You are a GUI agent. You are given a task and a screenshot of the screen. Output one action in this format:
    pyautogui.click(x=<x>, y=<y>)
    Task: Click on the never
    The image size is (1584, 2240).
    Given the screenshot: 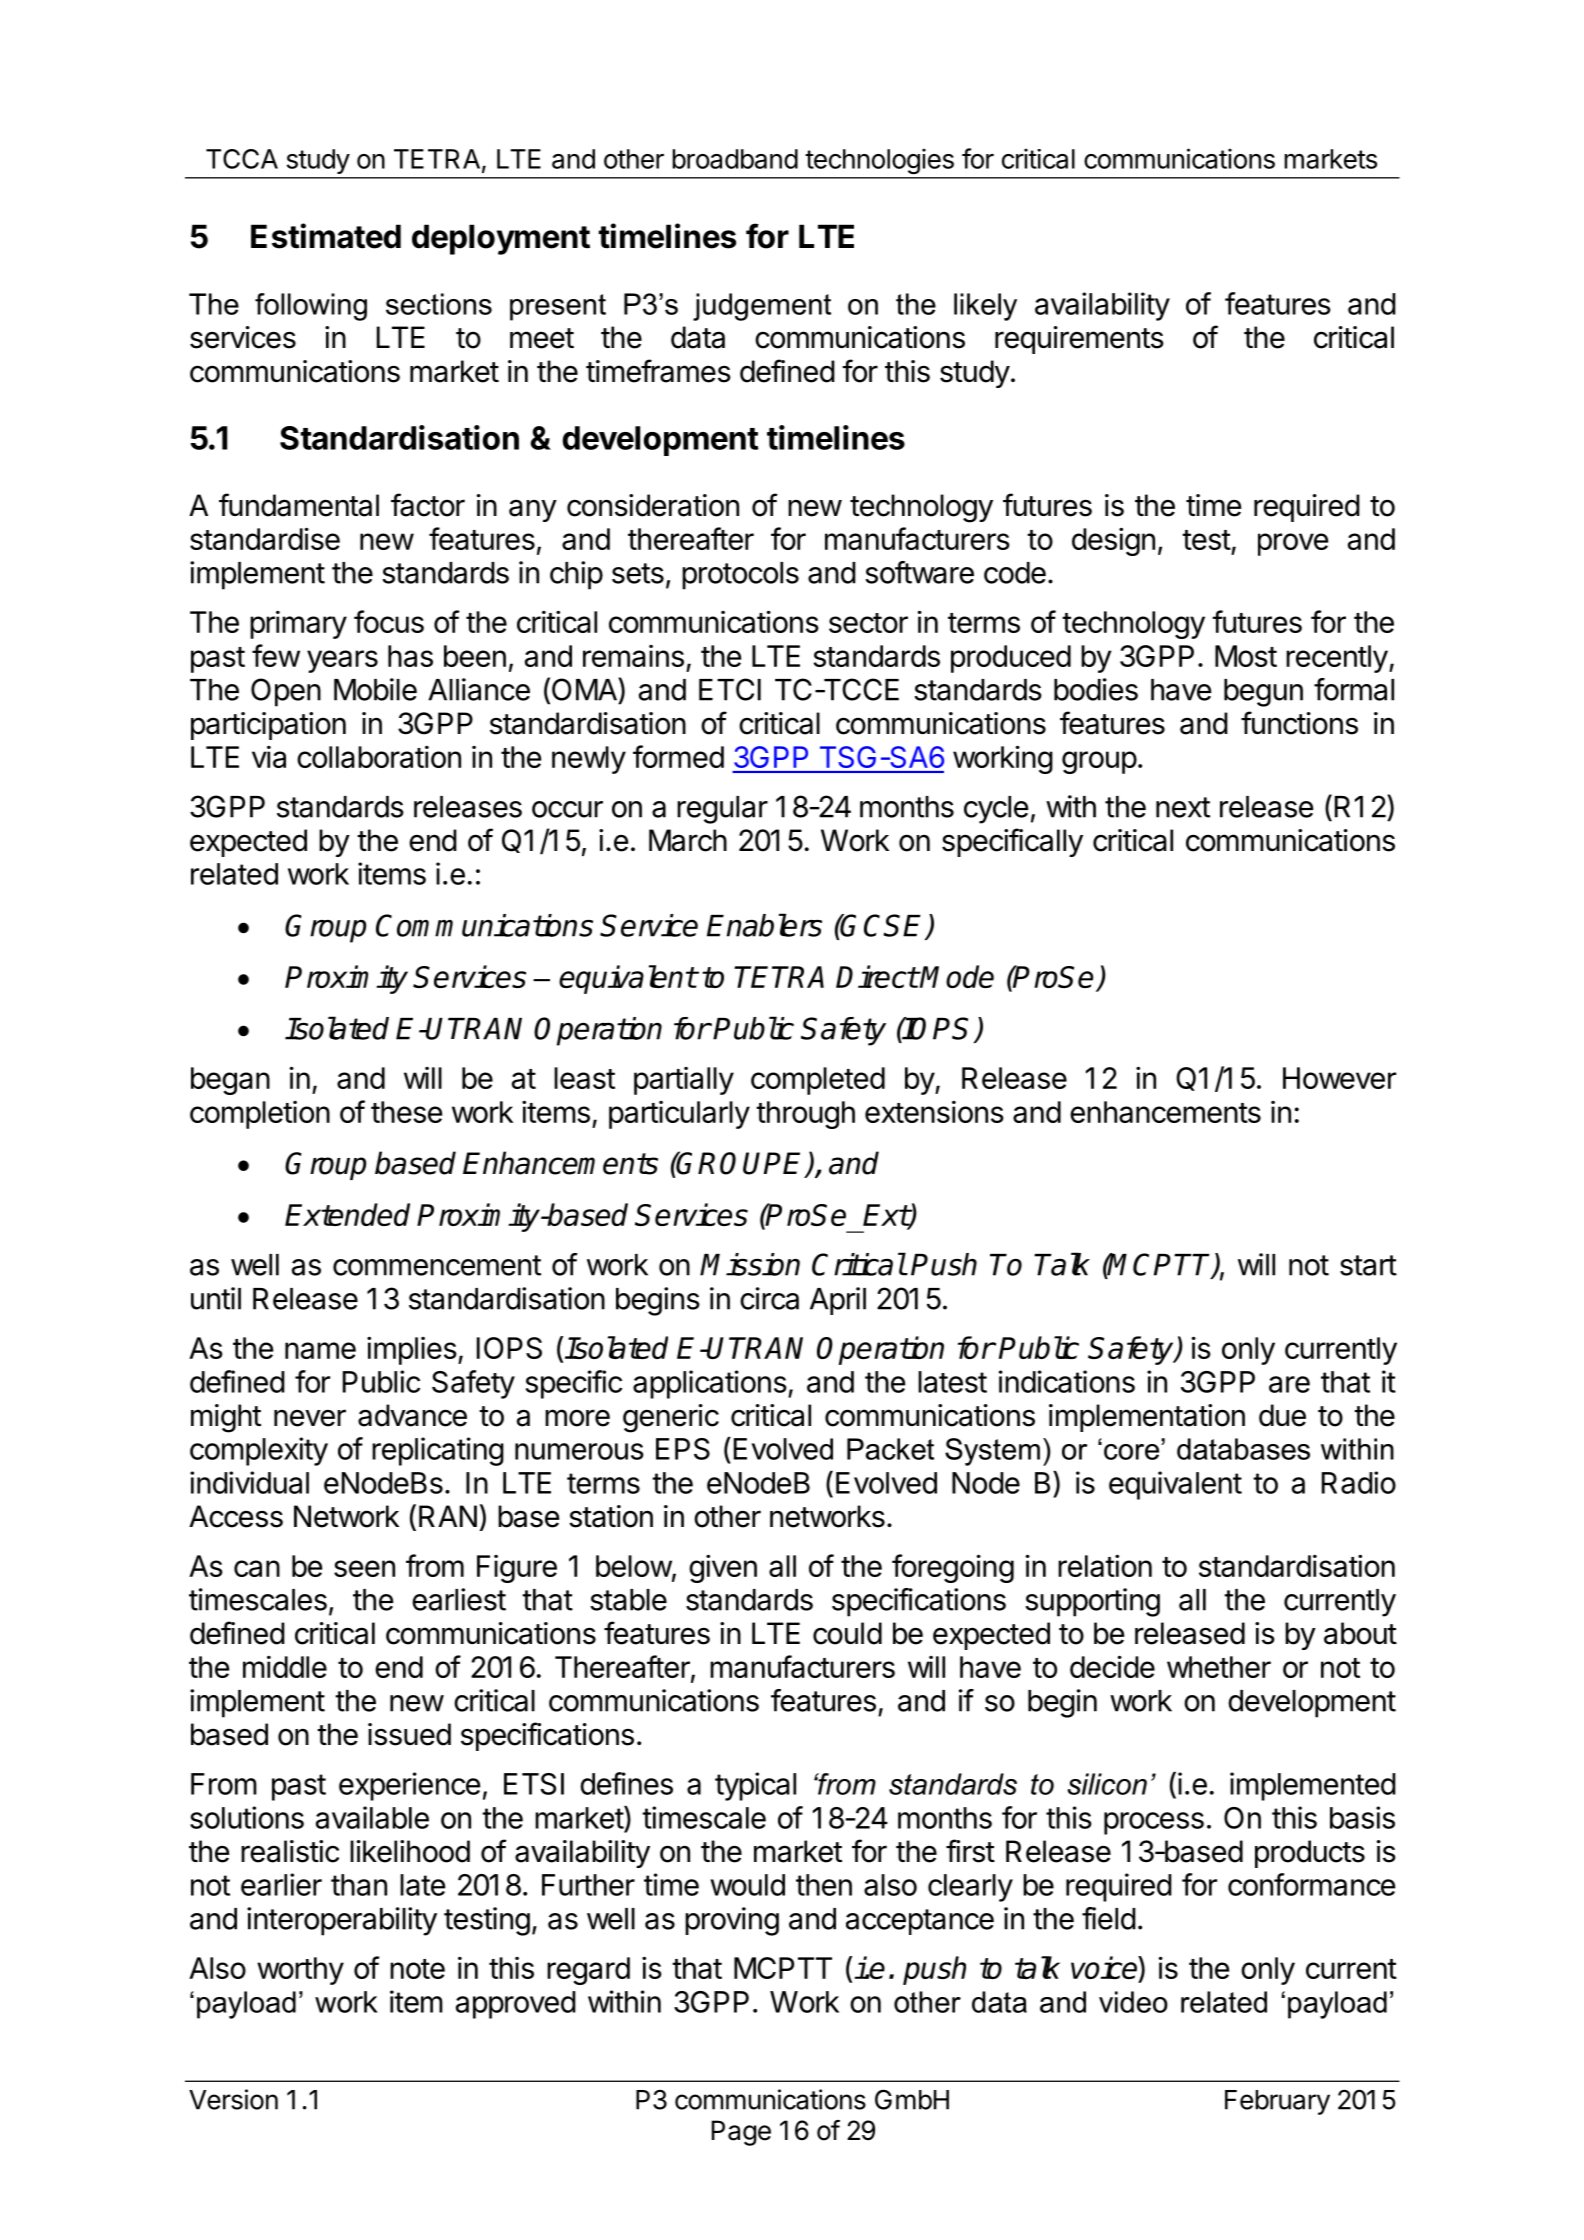 What is the action you would take?
    pyautogui.click(x=310, y=1418)
